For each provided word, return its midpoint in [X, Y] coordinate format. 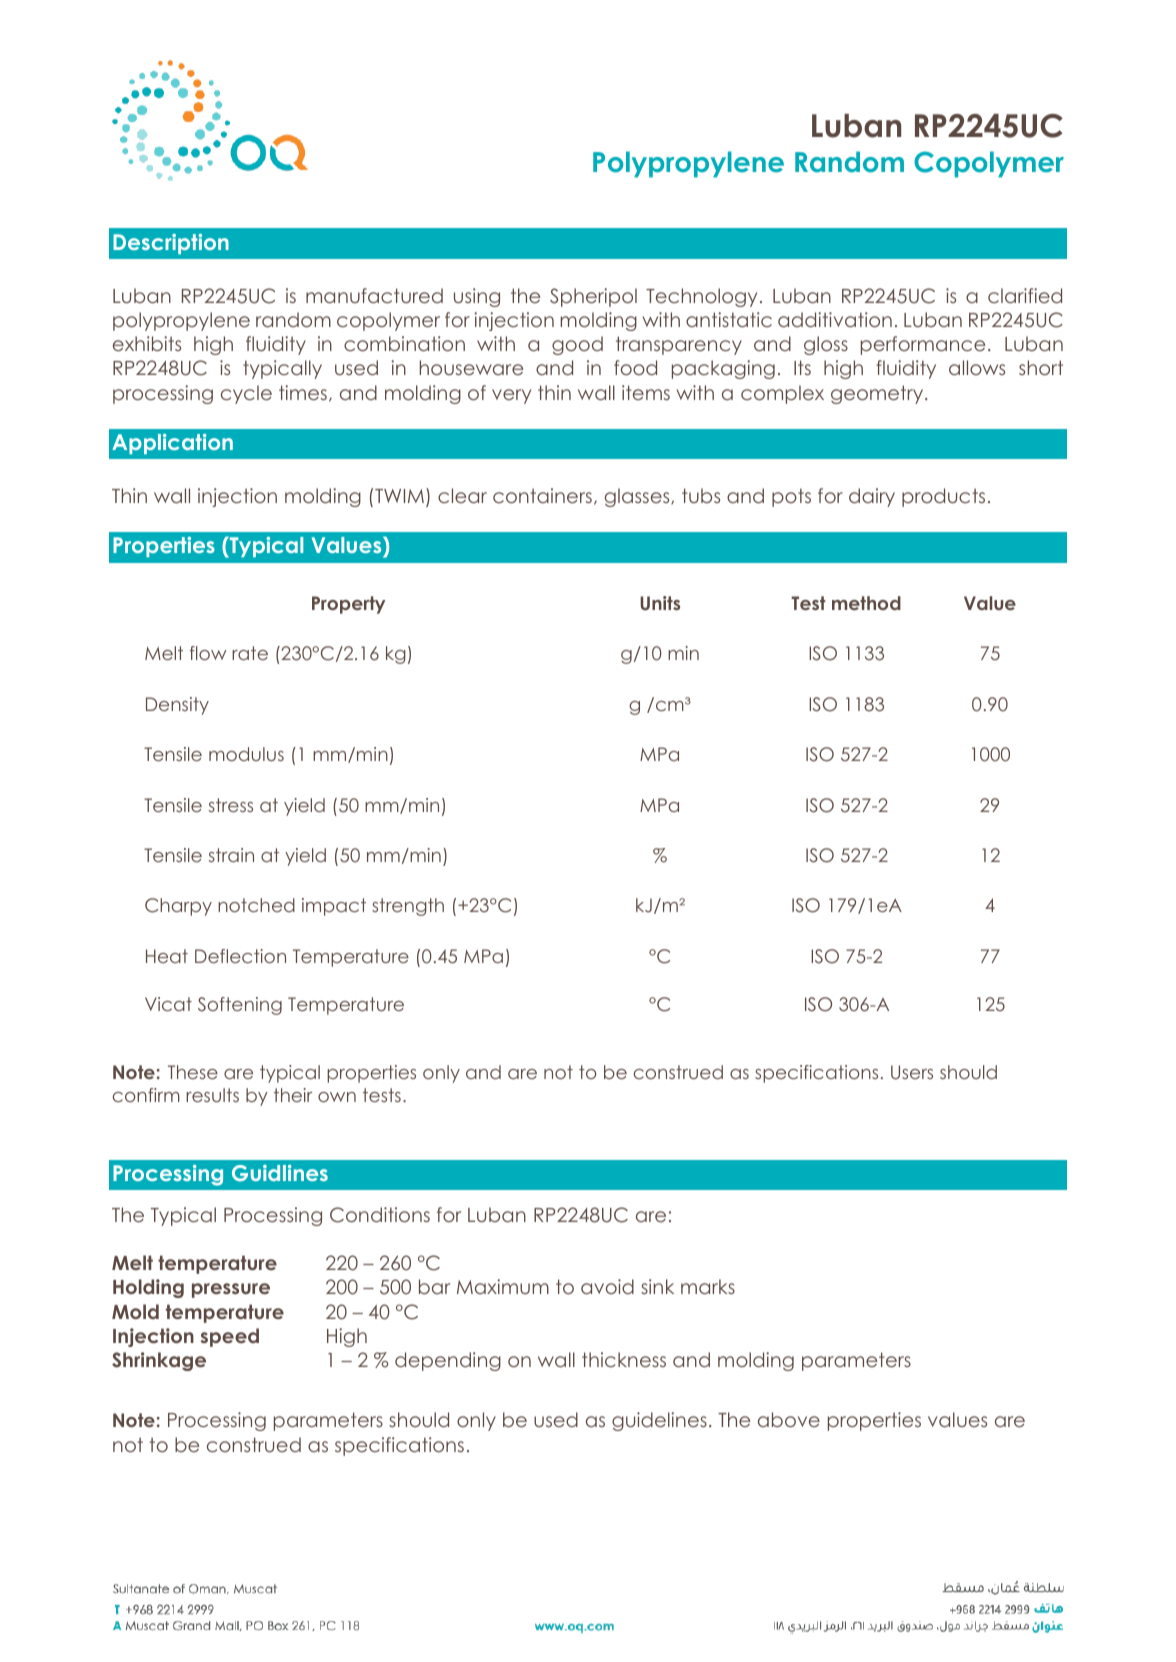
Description [171, 244]
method [866, 603]
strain [231, 855]
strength [408, 907]
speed [230, 1337]
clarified [1025, 295]
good [577, 345]
